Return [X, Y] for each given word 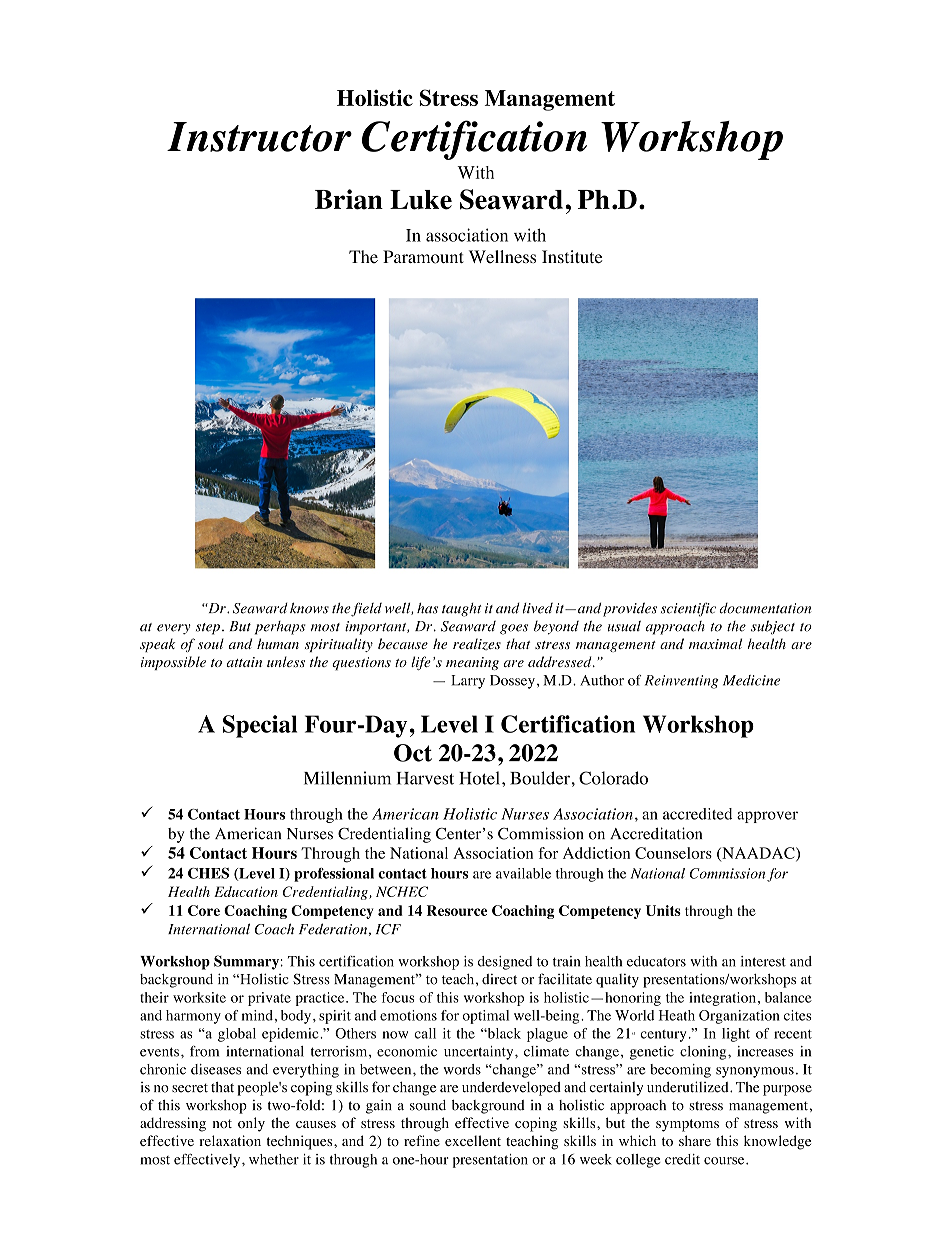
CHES [208, 873]
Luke [421, 200]
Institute [572, 257]
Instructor [259, 137]
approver [767, 817]
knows [309, 608]
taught [462, 610]
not [222, 1124]
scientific [688, 609]
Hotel [479, 778]
